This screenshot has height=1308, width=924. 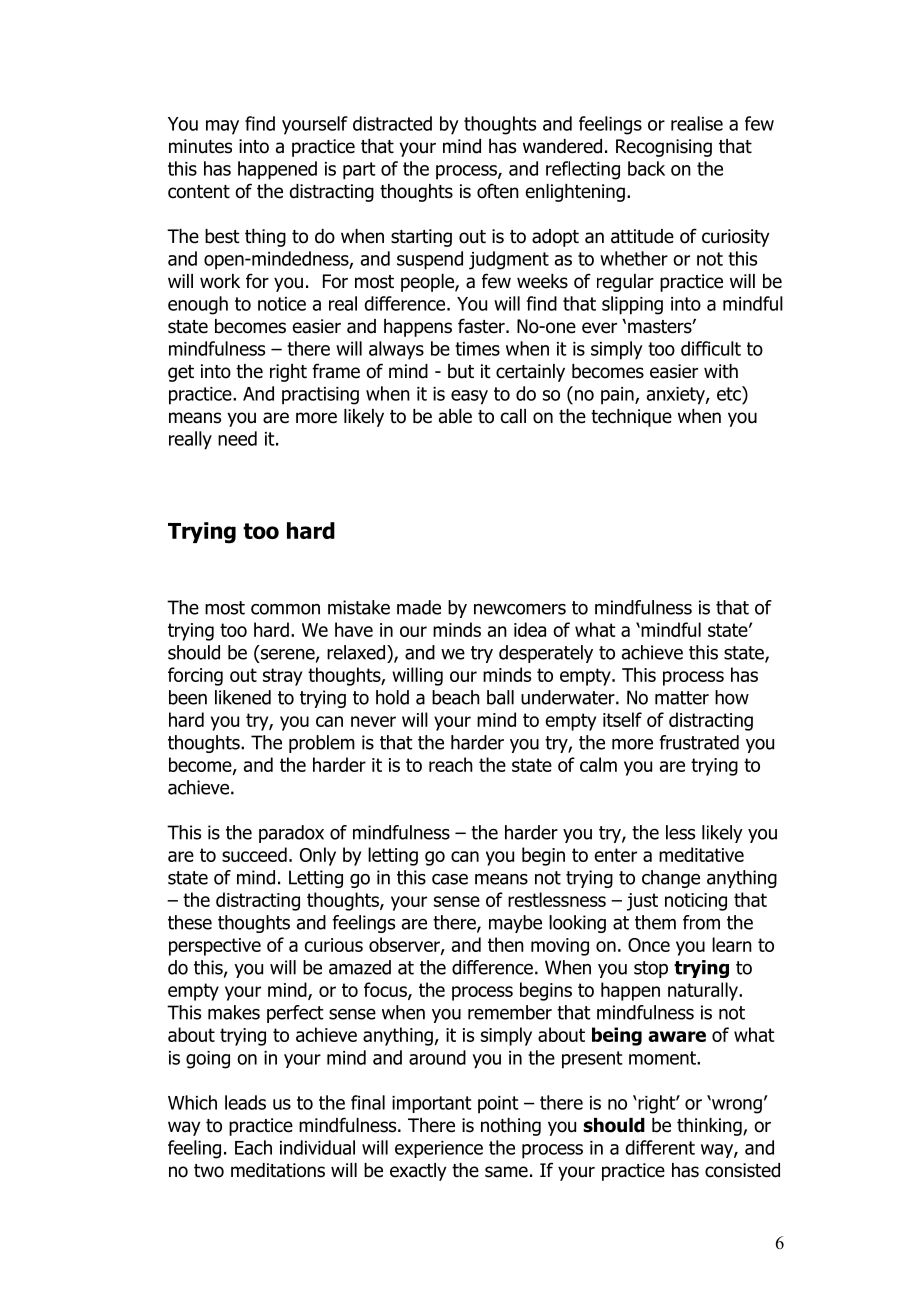 I want to click on made, so click(x=419, y=607).
